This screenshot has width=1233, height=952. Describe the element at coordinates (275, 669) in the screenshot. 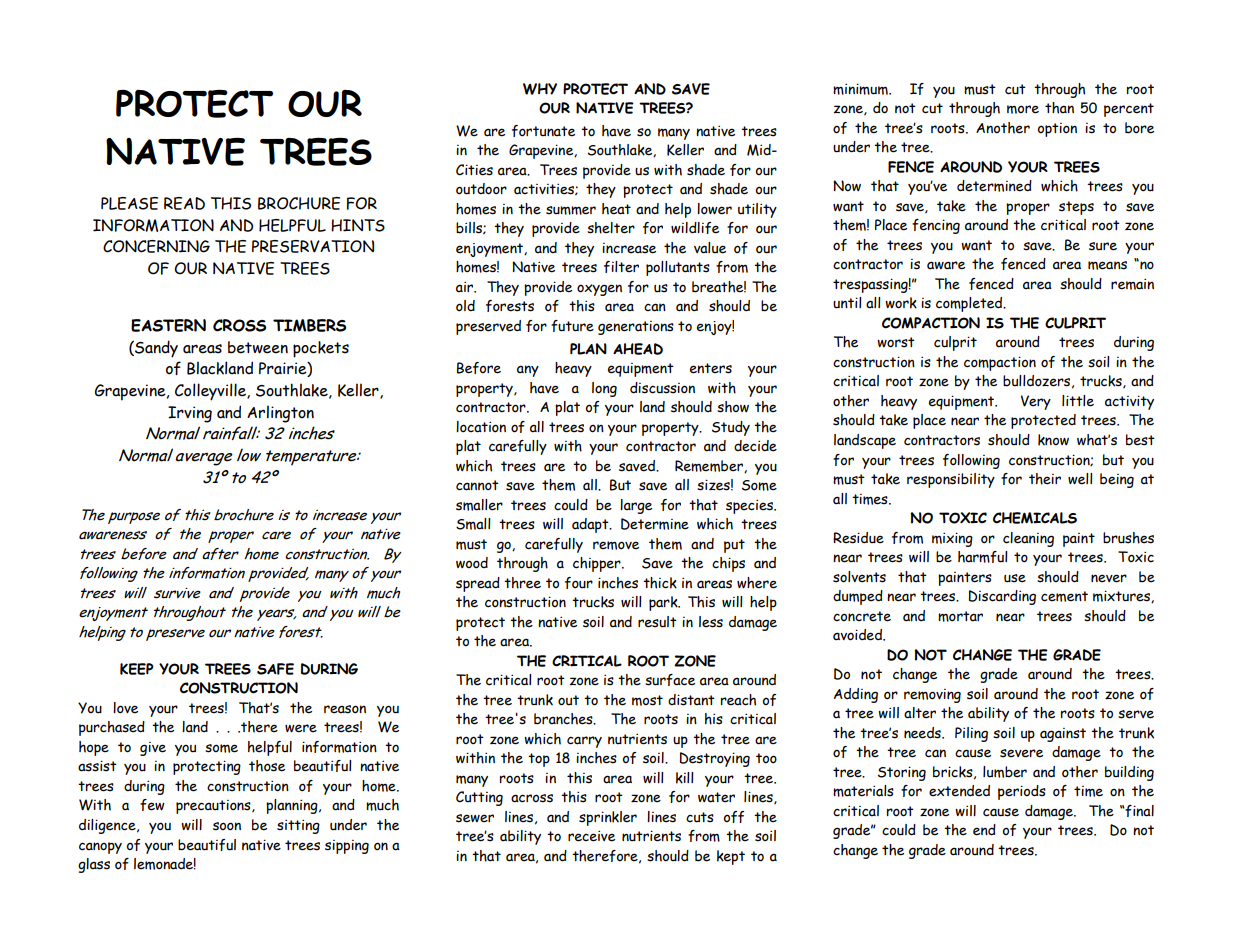

I see `SAFE` at that location.
